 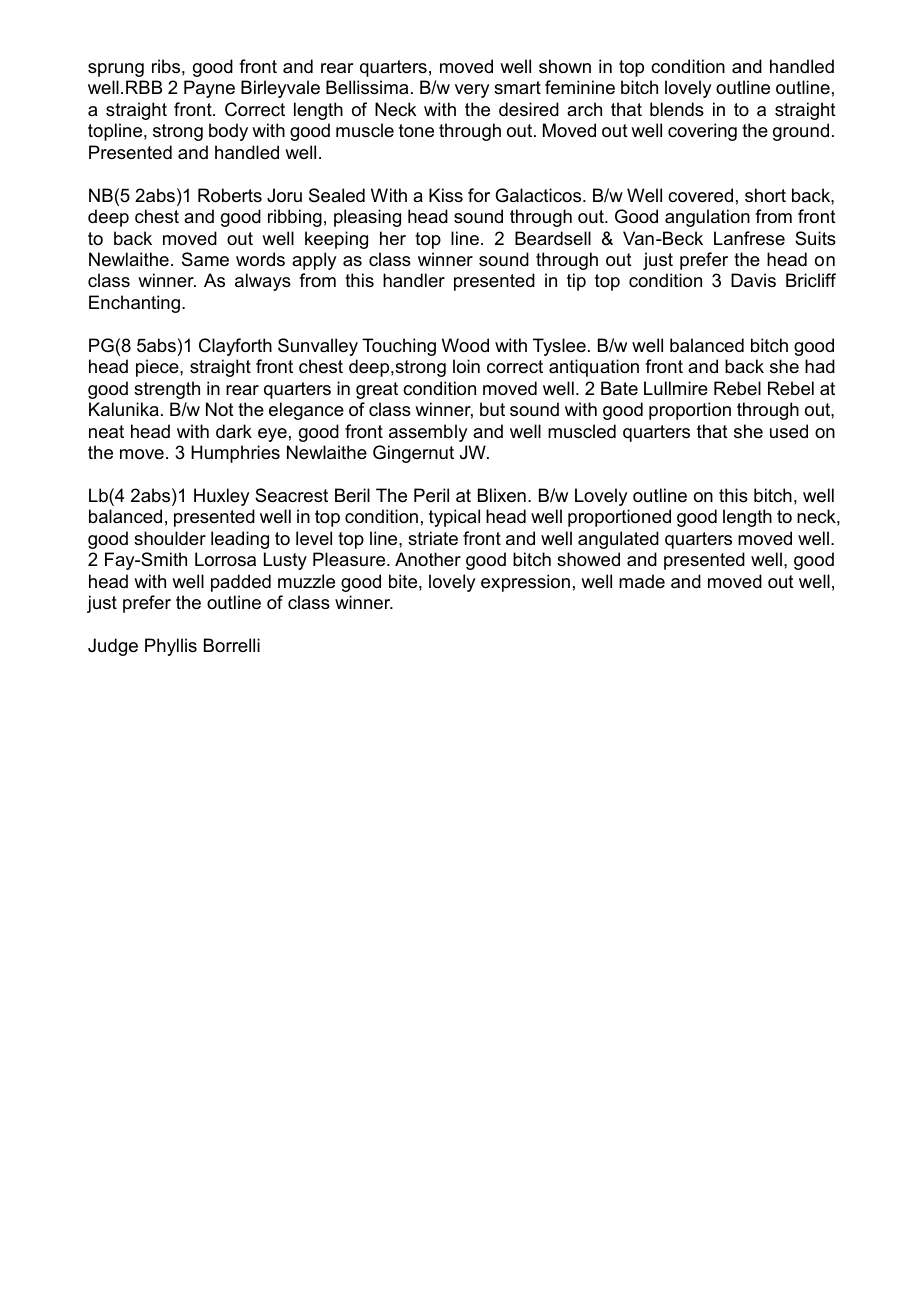 What do you see at coordinates (171, 647) in the screenshot?
I see `Phyllis` at bounding box center [171, 647].
